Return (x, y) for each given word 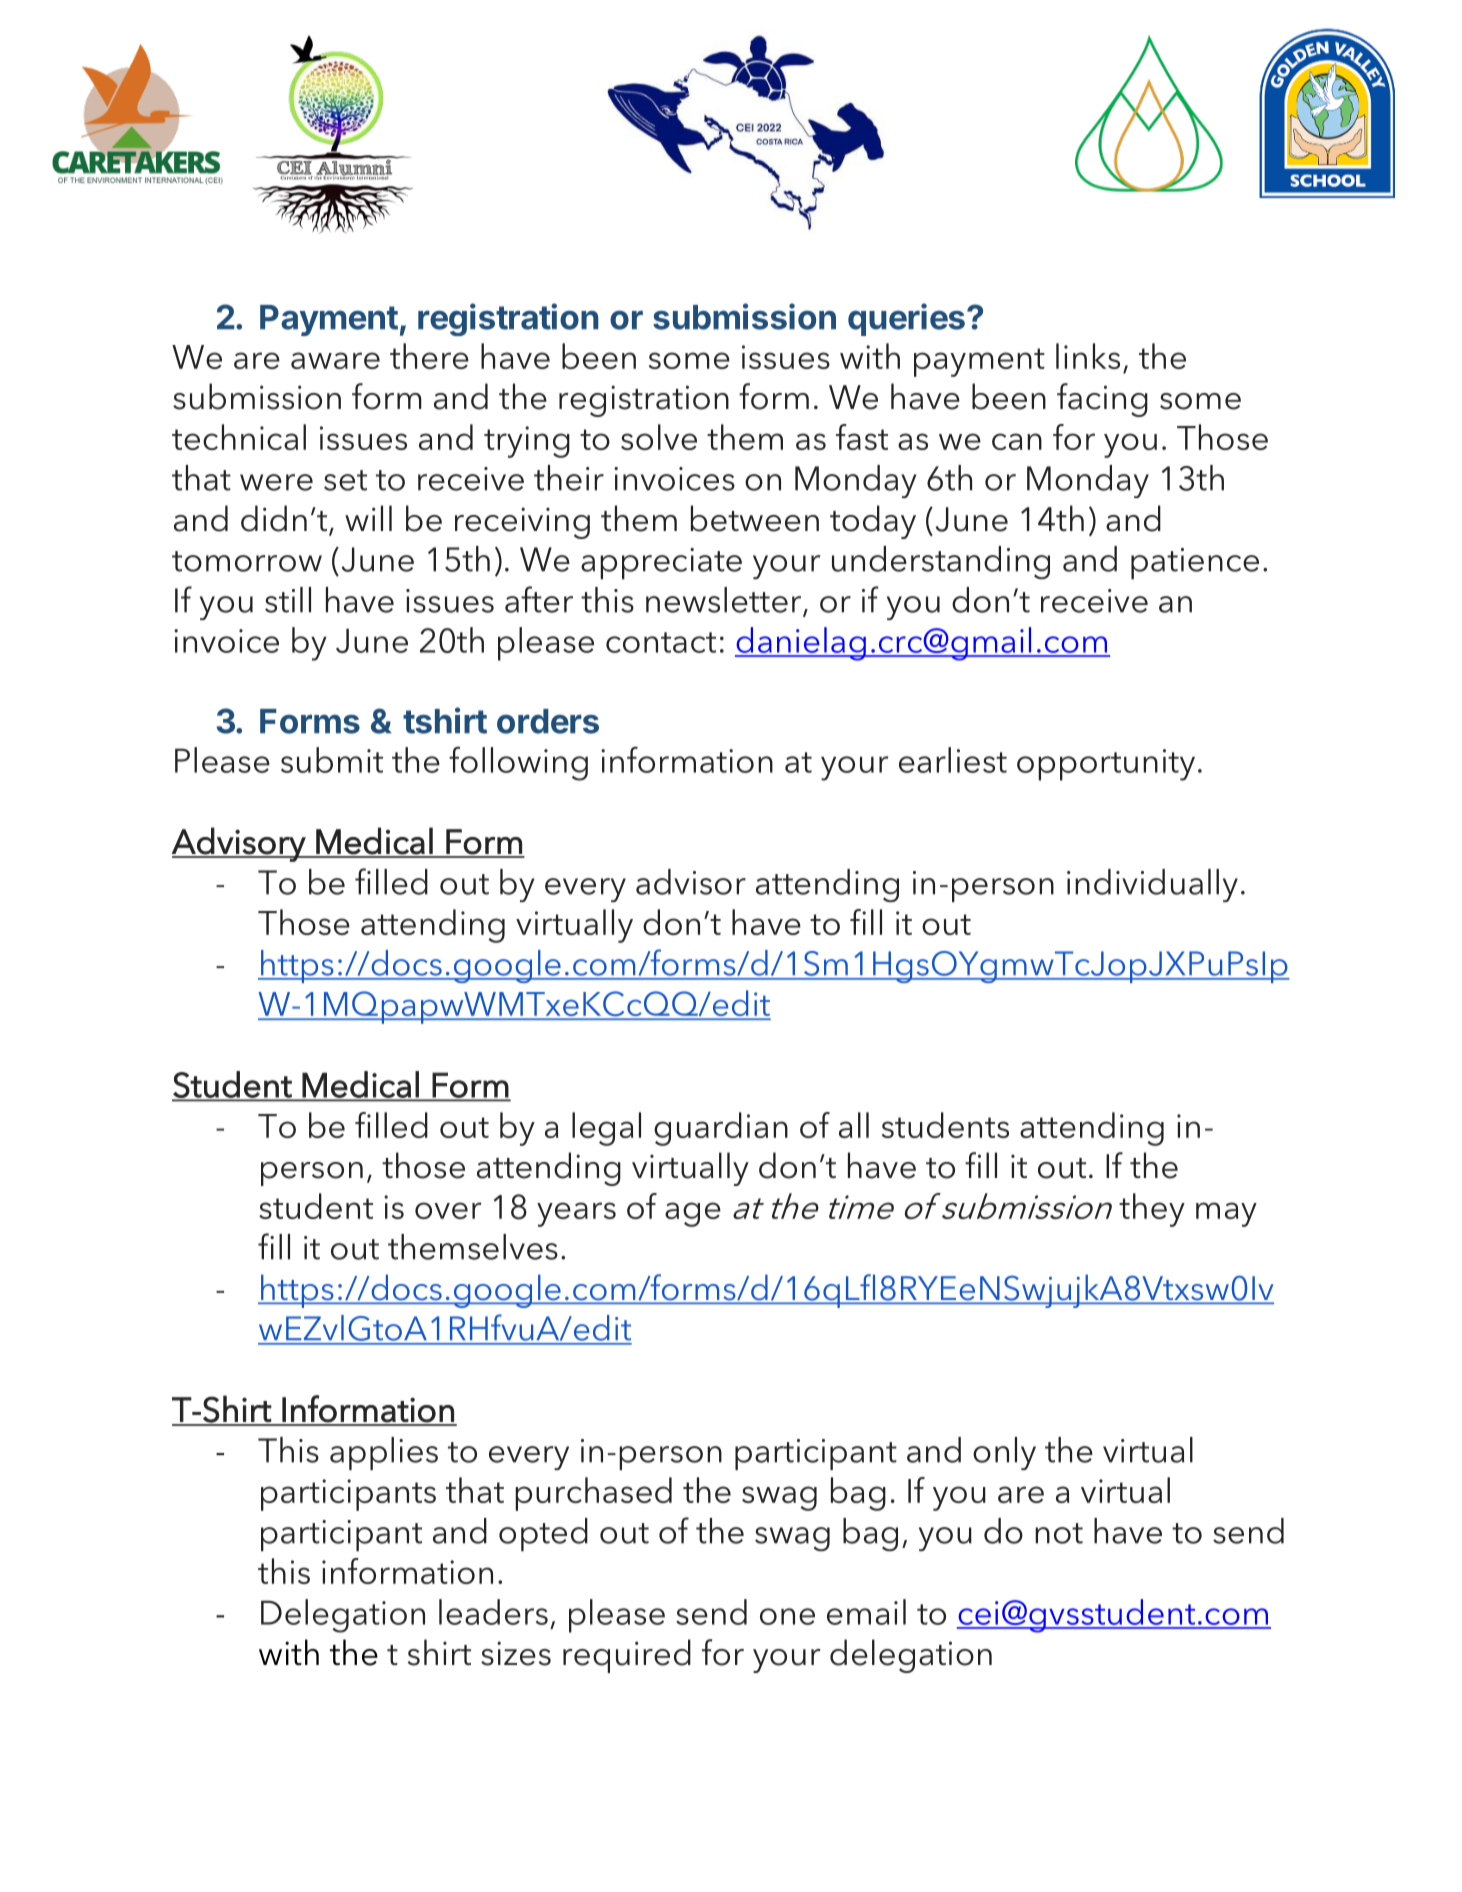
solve (659, 437)
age (693, 1214)
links (1088, 356)
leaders (493, 1612)
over (448, 1210)
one (787, 1616)
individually (1152, 885)
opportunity (1106, 765)
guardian (721, 1129)
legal (606, 1129)
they (1152, 1210)
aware (335, 360)
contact (661, 642)
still (288, 600)
